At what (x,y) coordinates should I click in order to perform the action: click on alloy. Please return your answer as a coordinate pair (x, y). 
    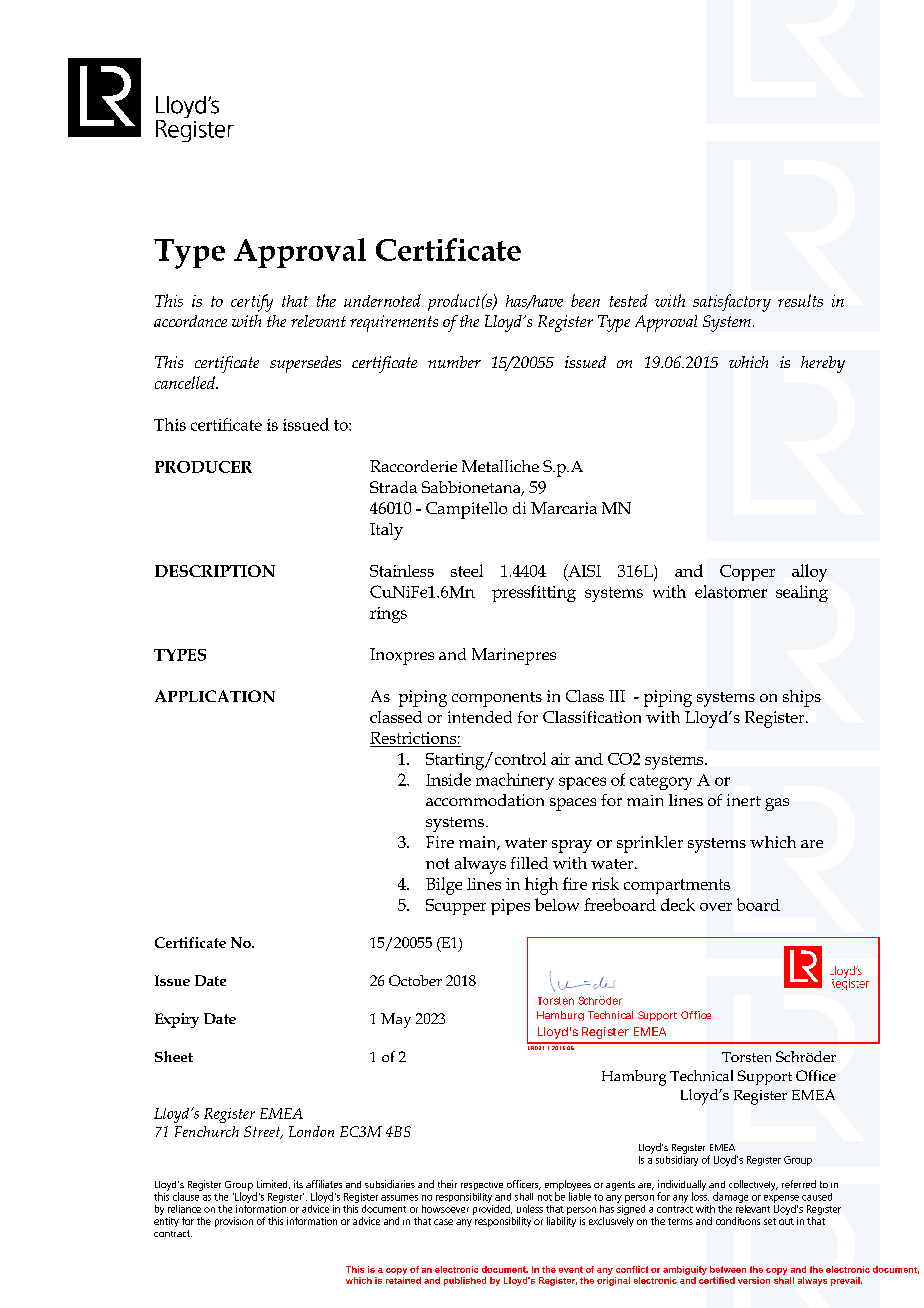
    Looking at the image, I should click on (809, 573).
